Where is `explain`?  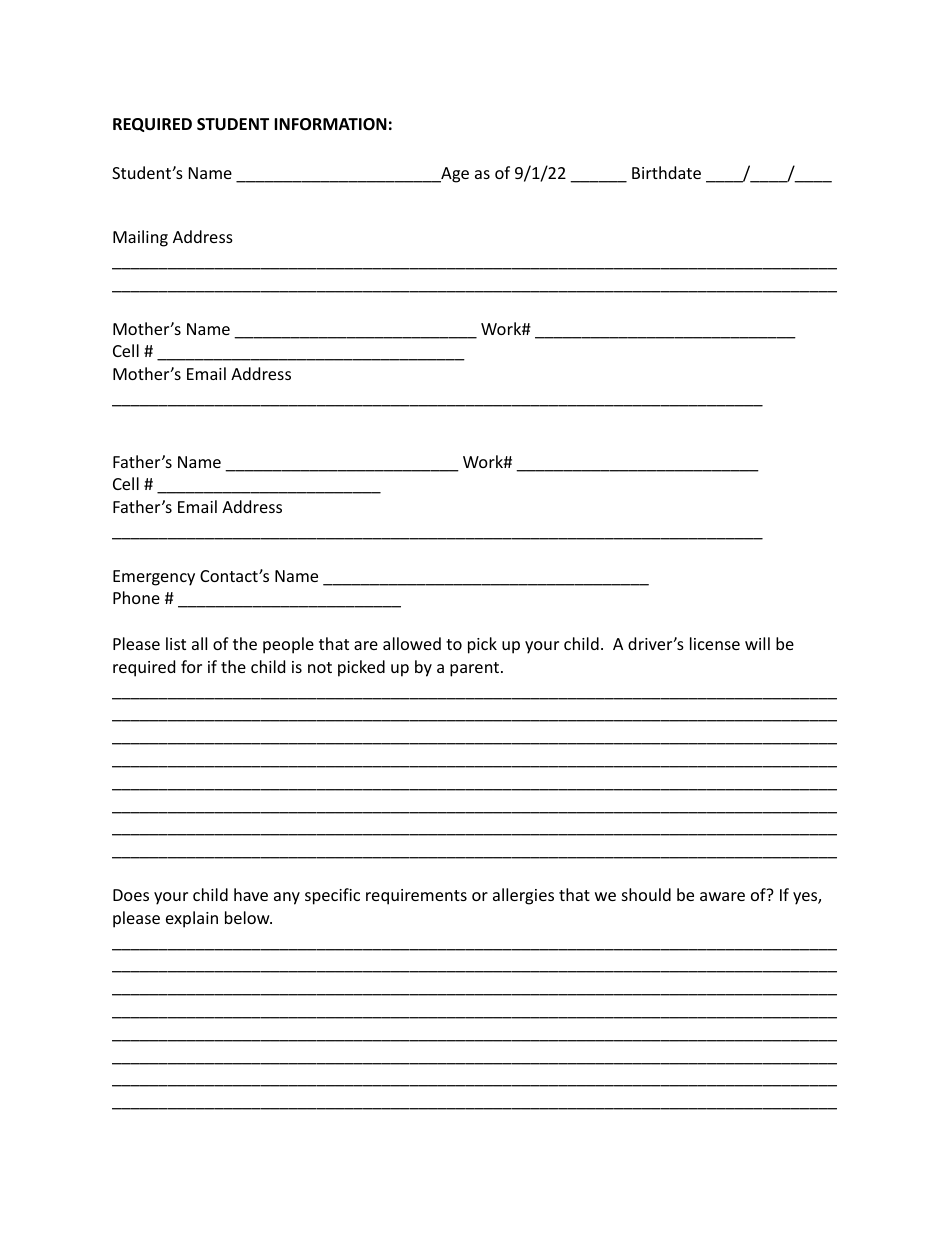
explain is located at coordinates (192, 919).
